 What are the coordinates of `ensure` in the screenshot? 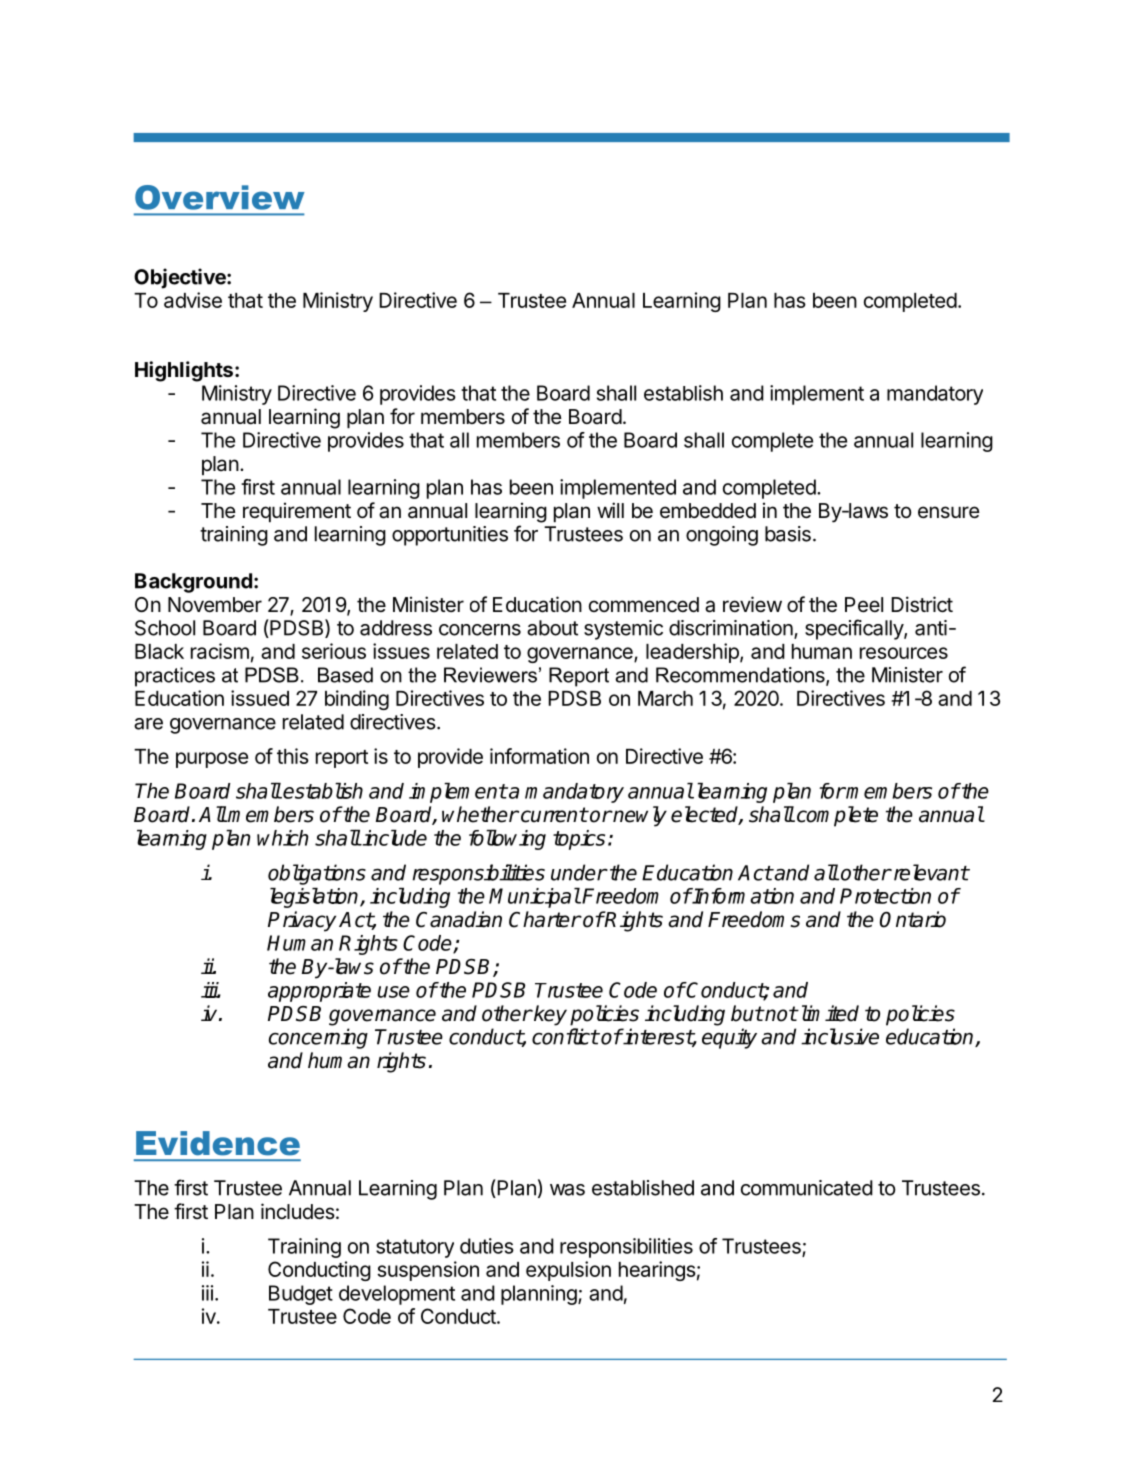 It's located at (949, 512).
